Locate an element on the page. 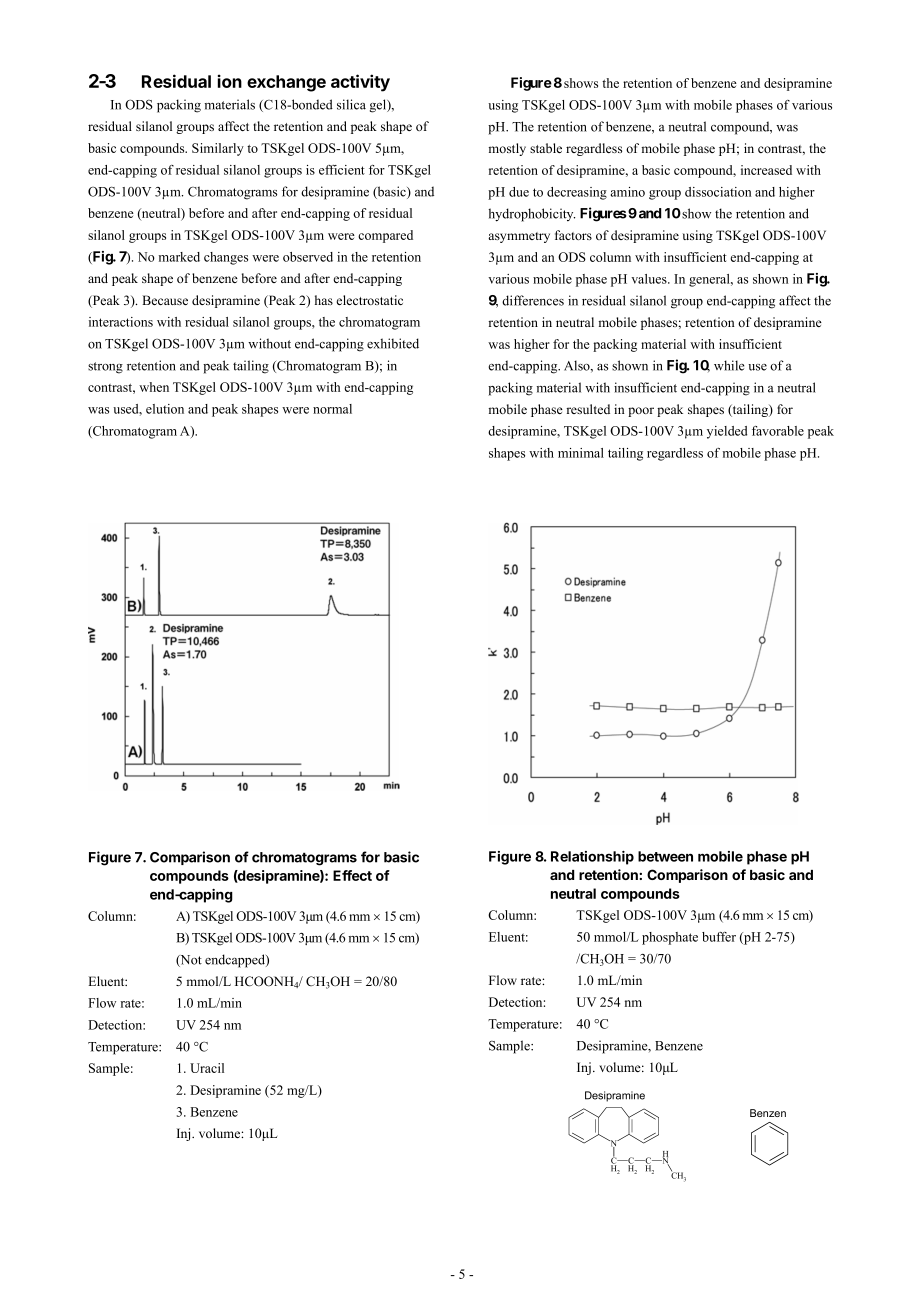 The height and width of the document is (1308, 924). elution is located at coordinates (165, 409).
